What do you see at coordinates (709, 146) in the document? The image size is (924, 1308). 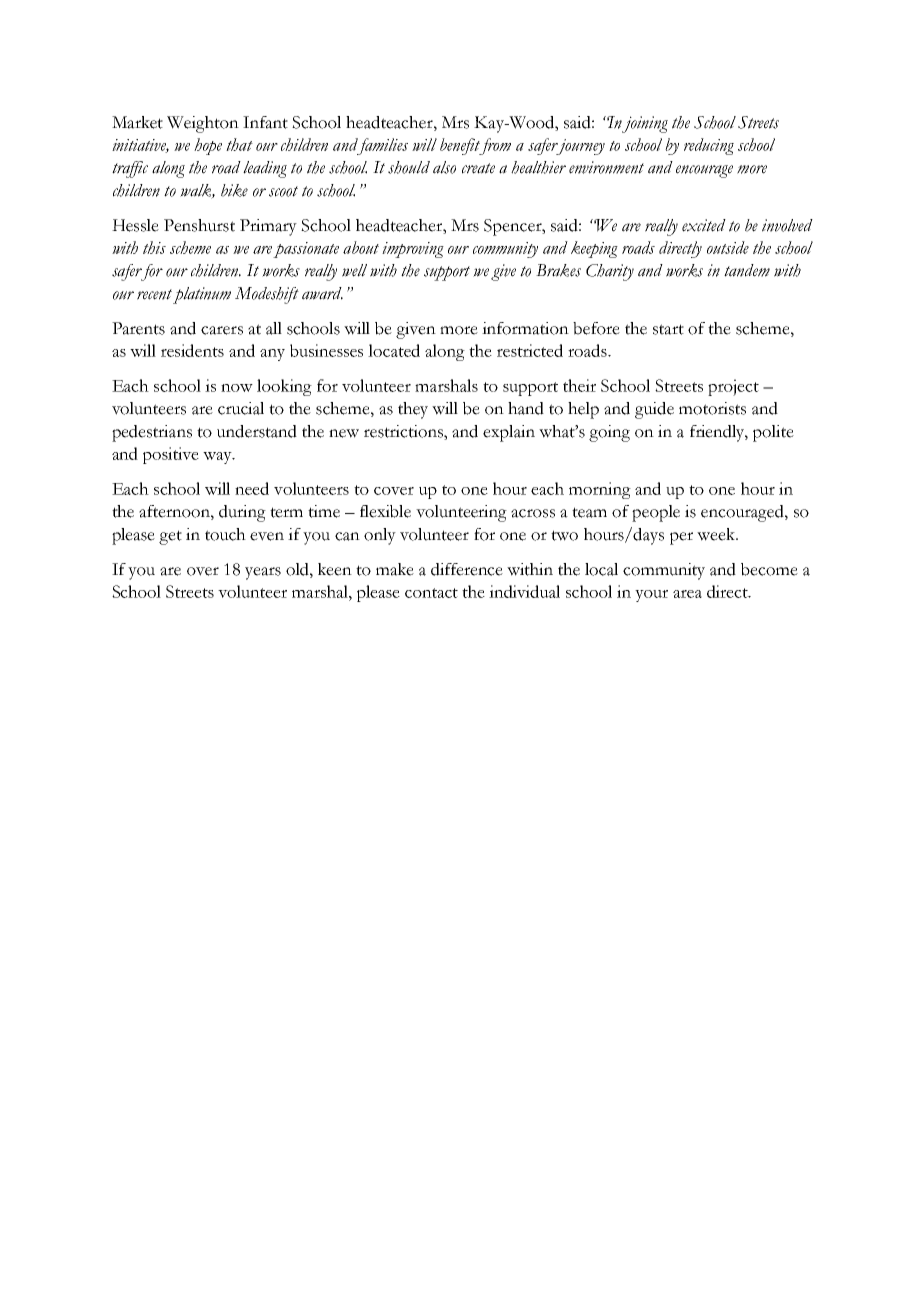 I see `reducing` at bounding box center [709, 146].
